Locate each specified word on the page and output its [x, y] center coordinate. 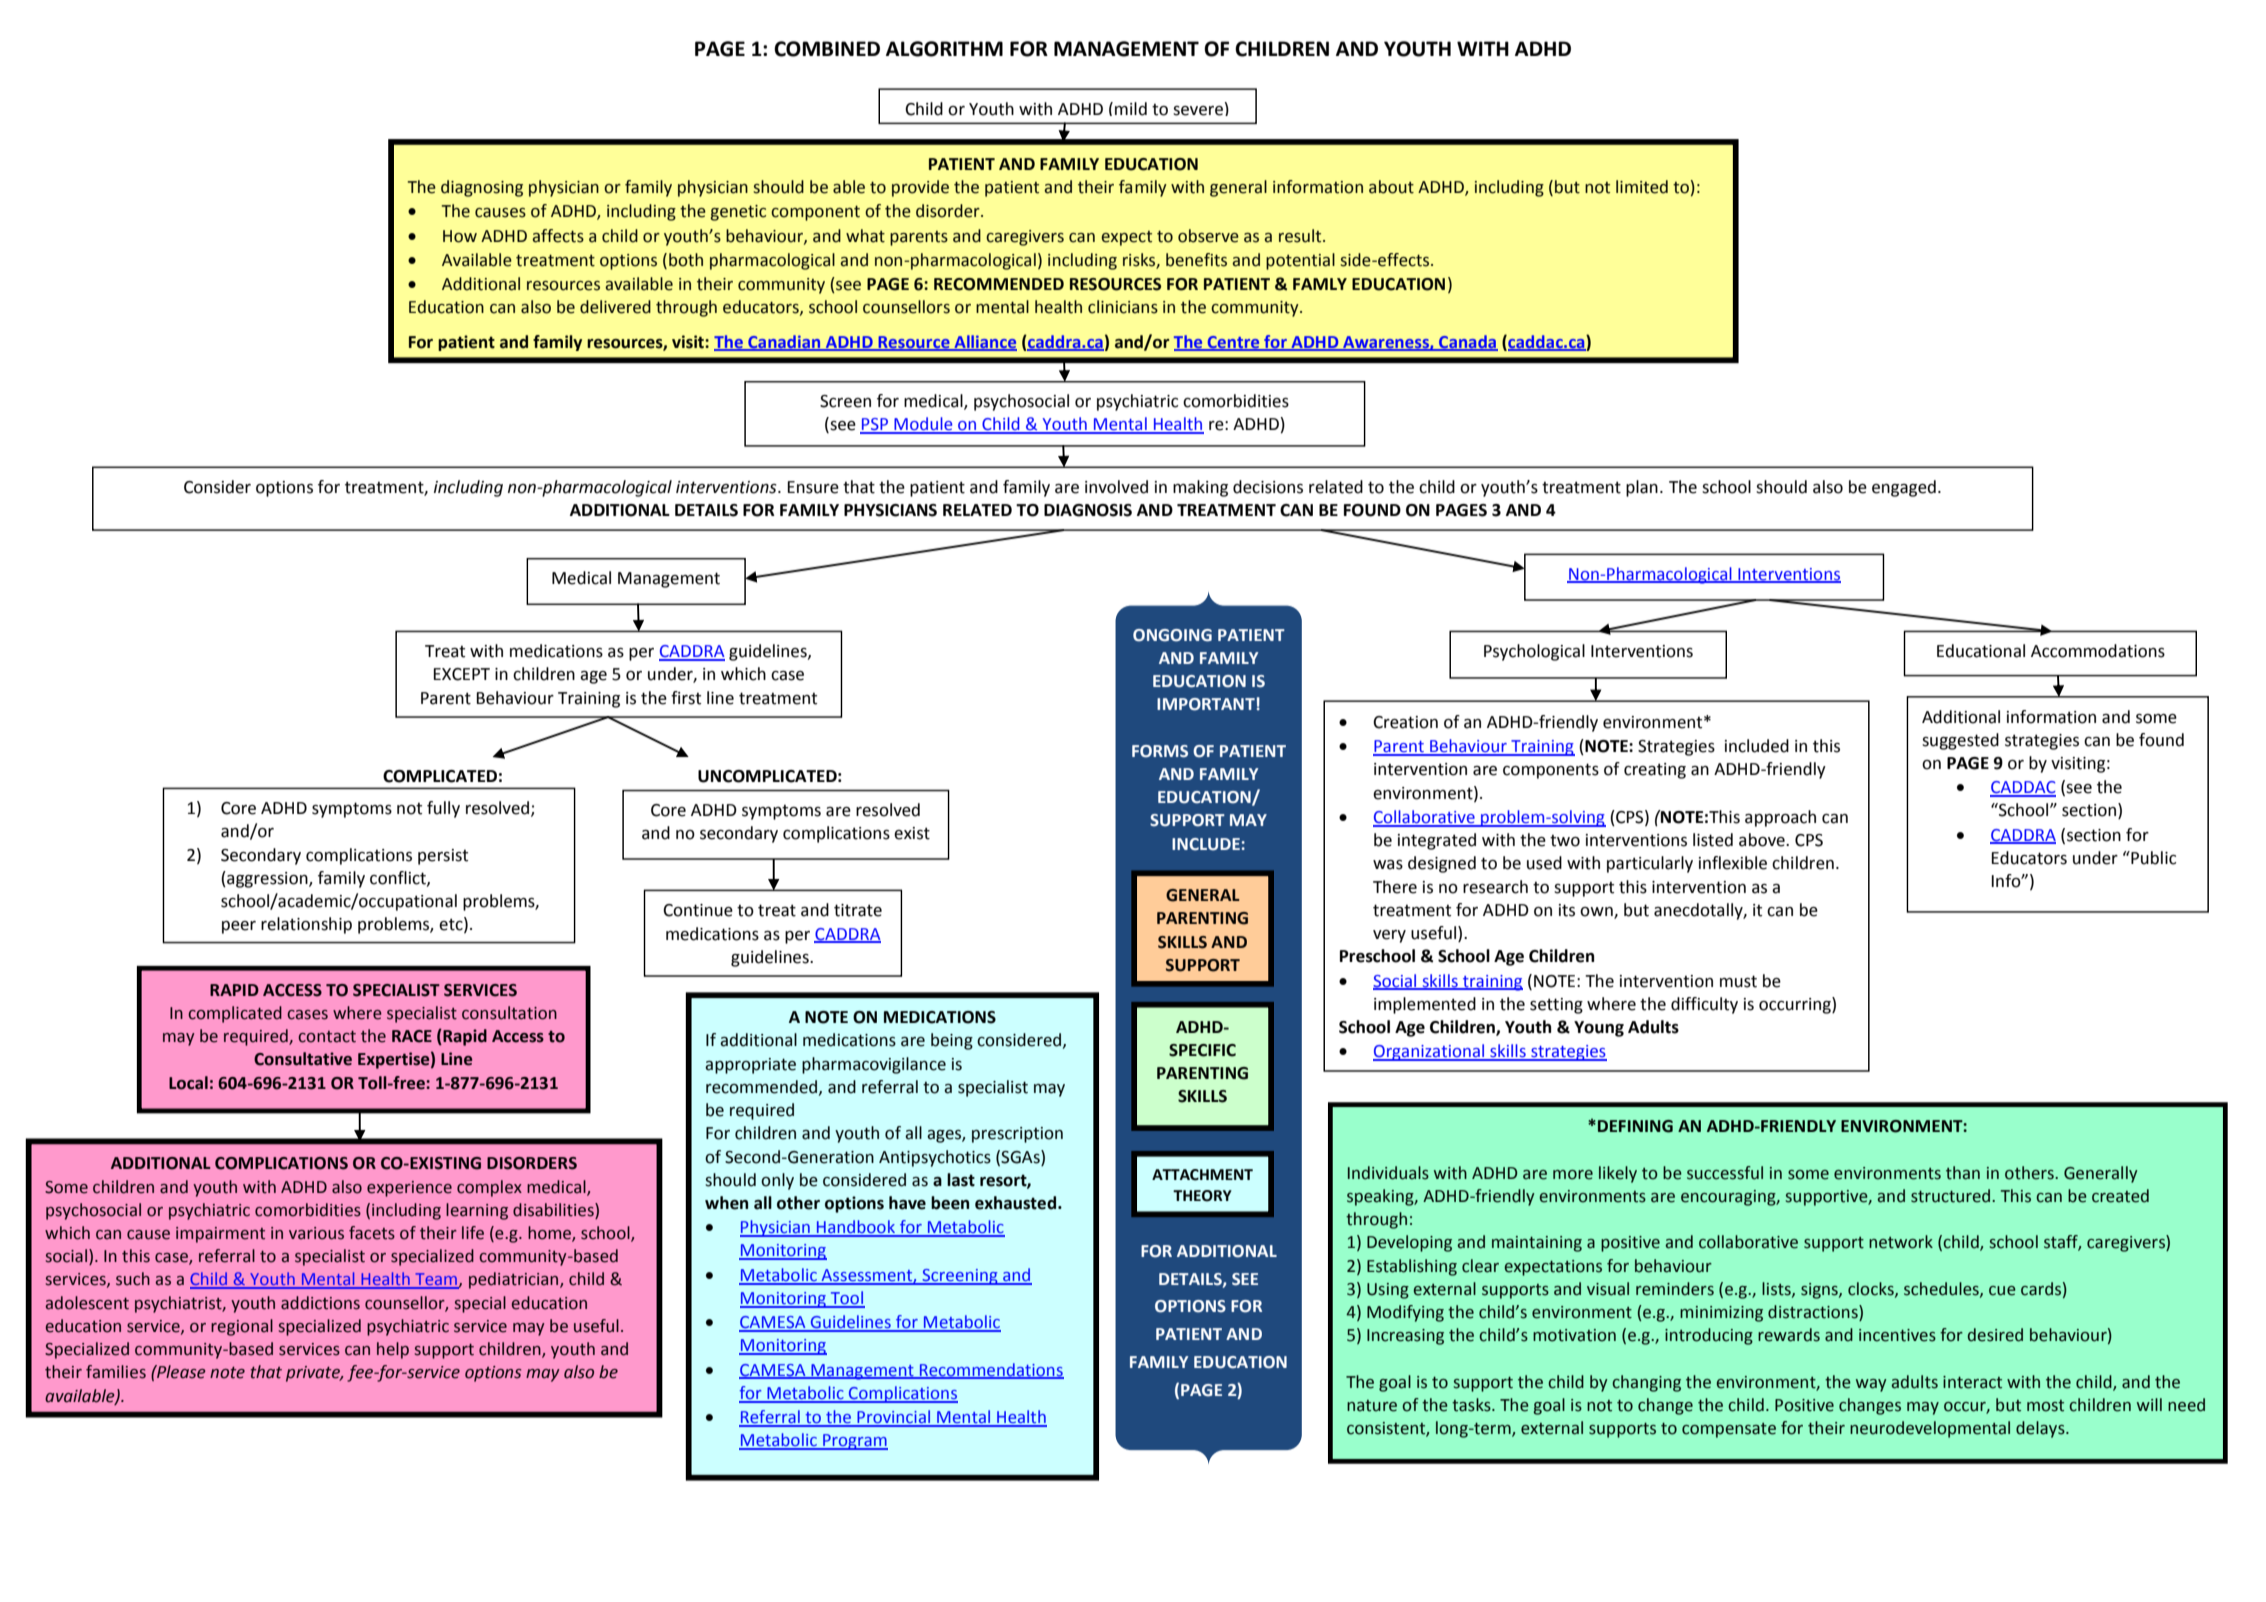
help [393, 1350]
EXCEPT [461, 674]
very [1389, 936]
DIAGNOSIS [1088, 510]
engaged [1904, 488]
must [1738, 981]
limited [1642, 187]
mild [1131, 109]
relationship [306, 925]
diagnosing [482, 188]
